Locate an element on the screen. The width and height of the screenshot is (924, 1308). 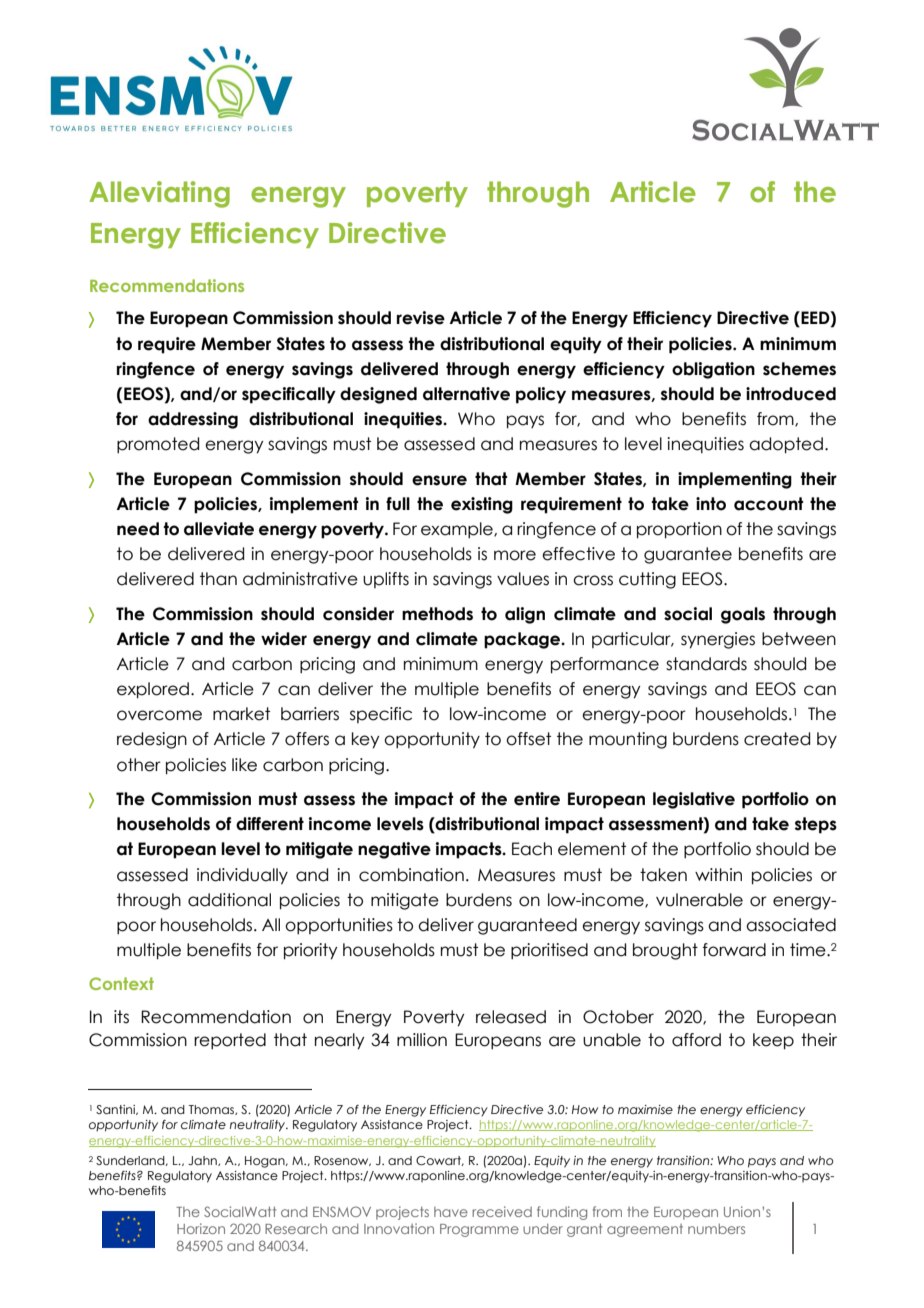
combination is located at coordinates (411, 875).
